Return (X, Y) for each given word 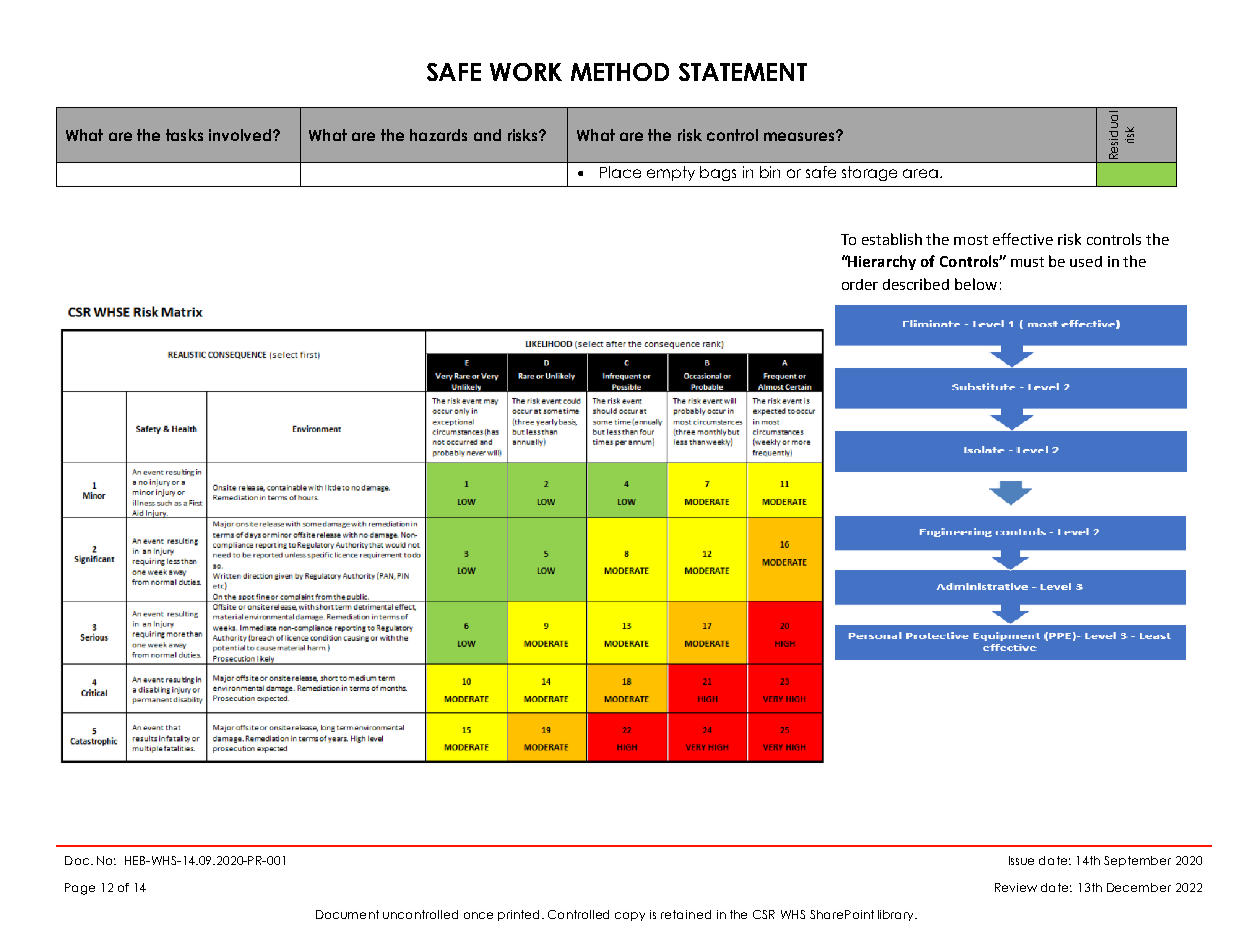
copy (630, 916)
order (860, 284)
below (976, 284)
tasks (184, 135)
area (920, 173)
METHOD (620, 72)
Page (80, 889)
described (916, 284)
